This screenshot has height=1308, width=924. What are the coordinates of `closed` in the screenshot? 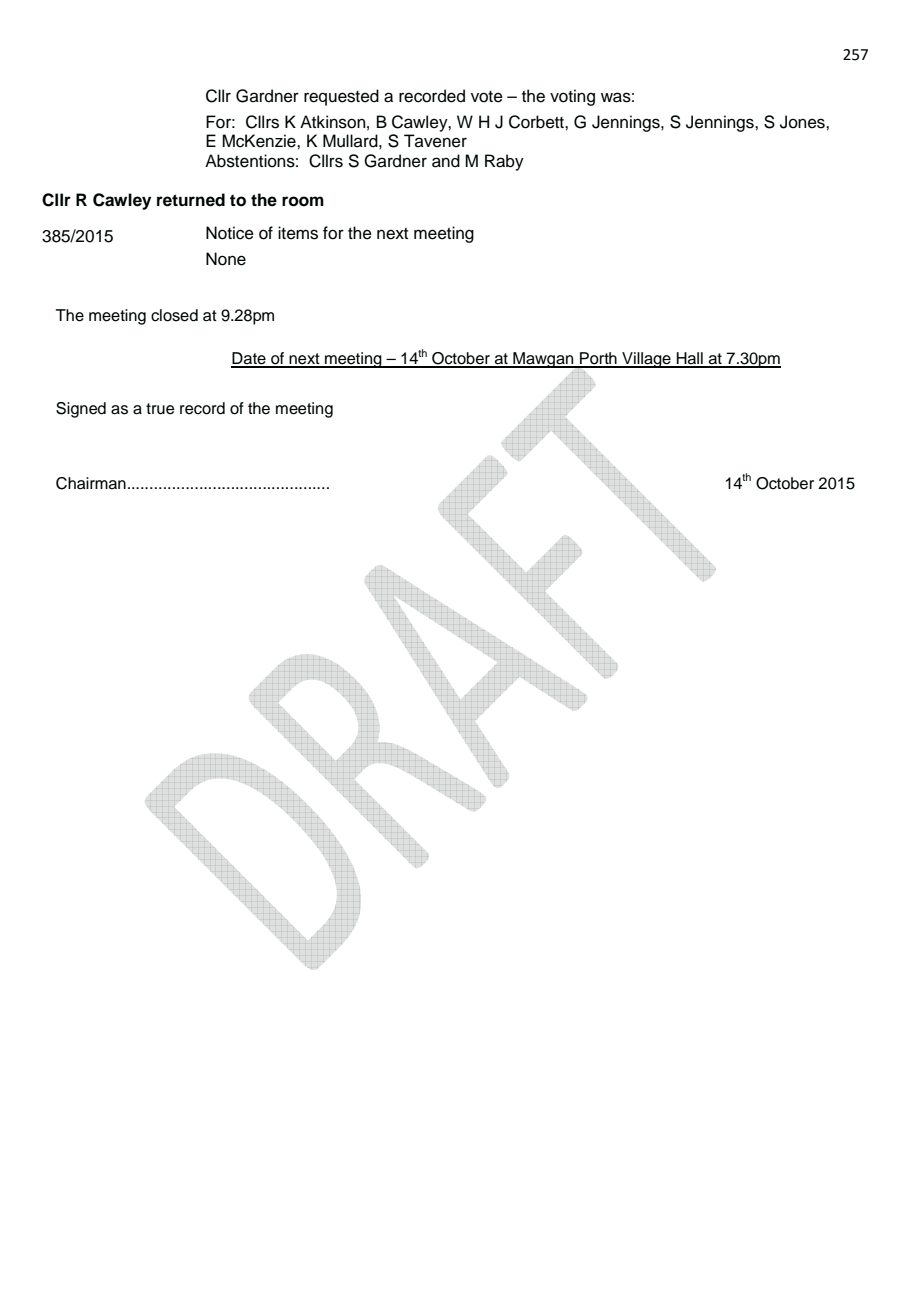 It's located at (174, 315).
